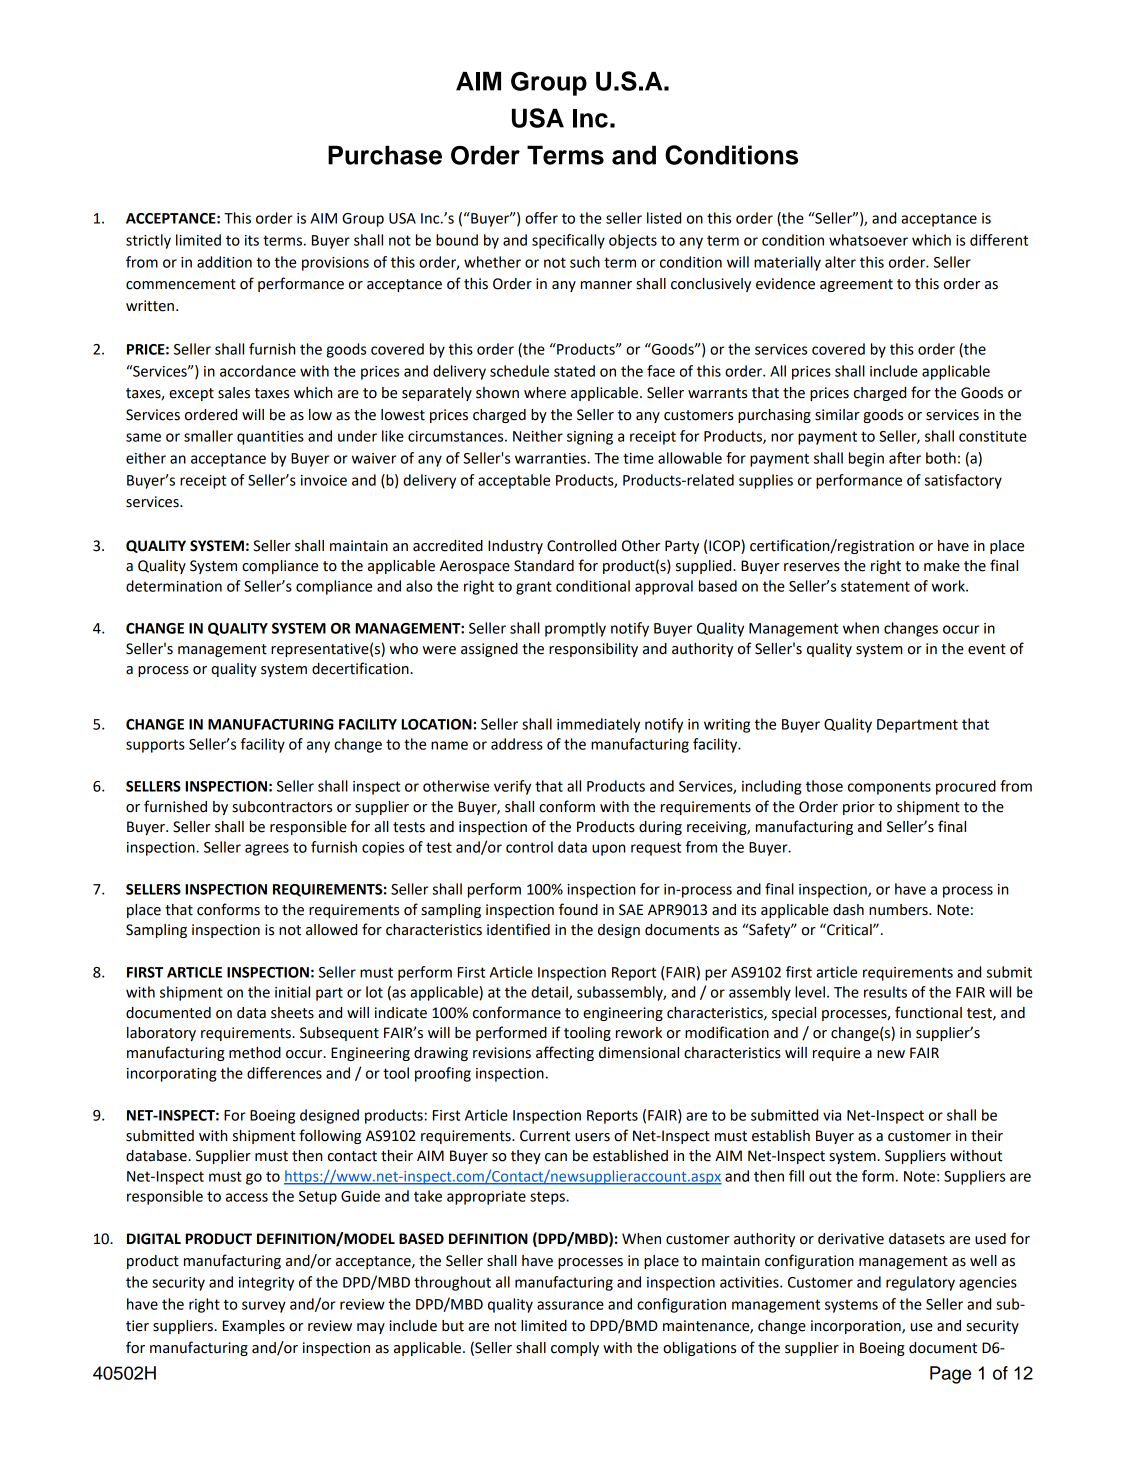 Image resolution: width=1126 pixels, height=1457 pixels. I want to click on invoice, so click(324, 480).
